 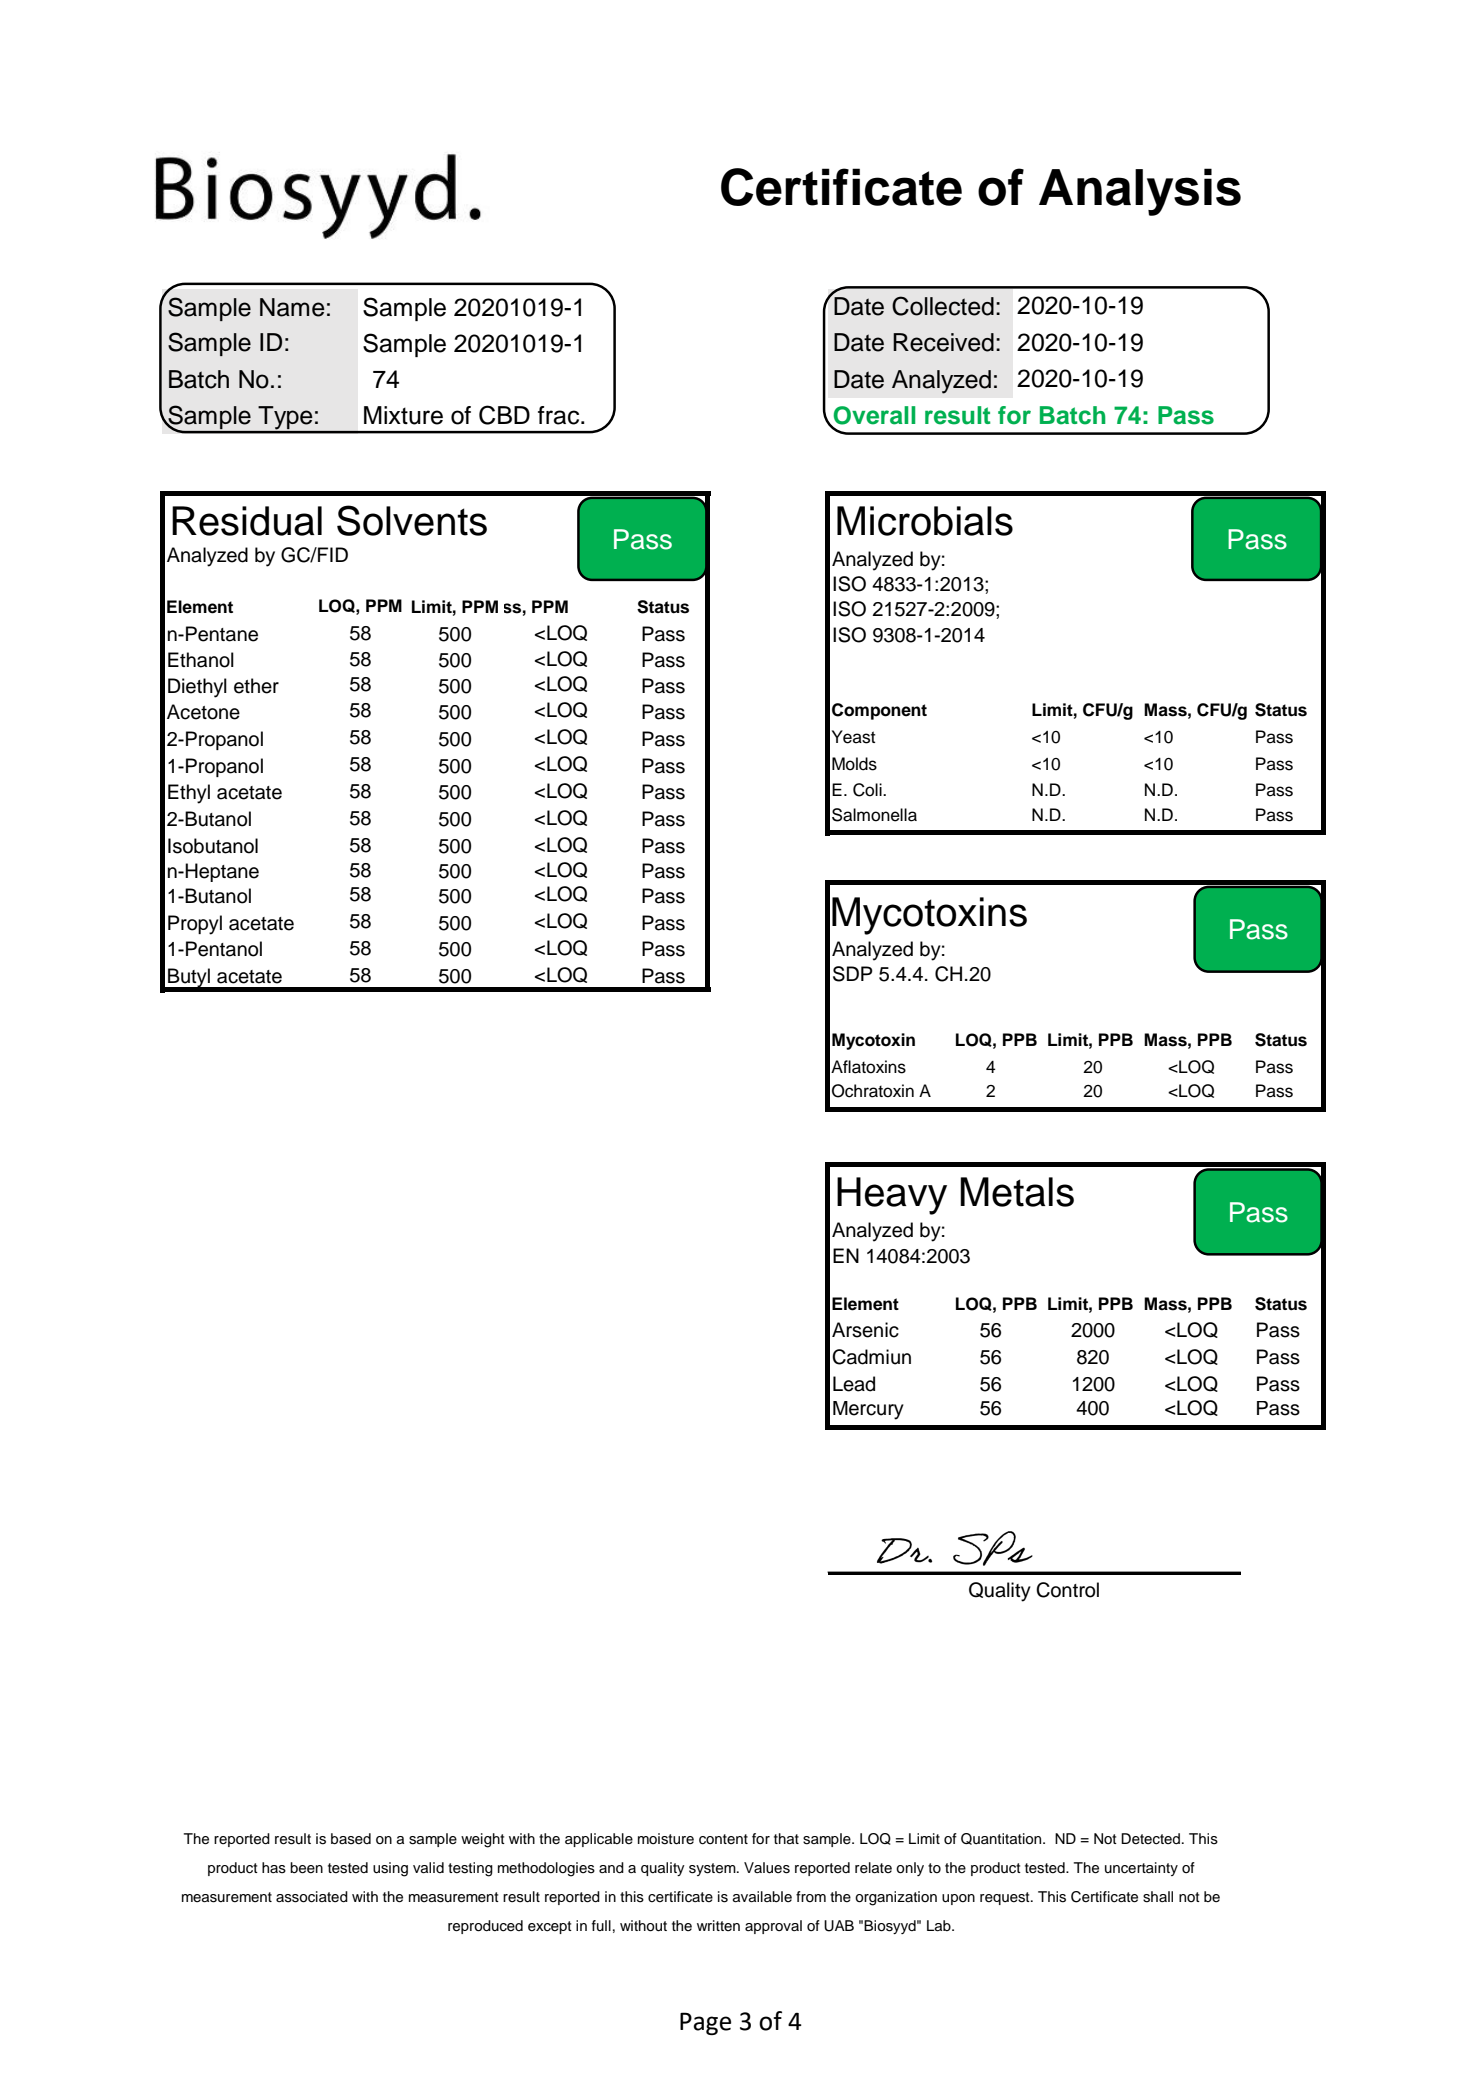 I want to click on Molds, so click(x=854, y=764).
